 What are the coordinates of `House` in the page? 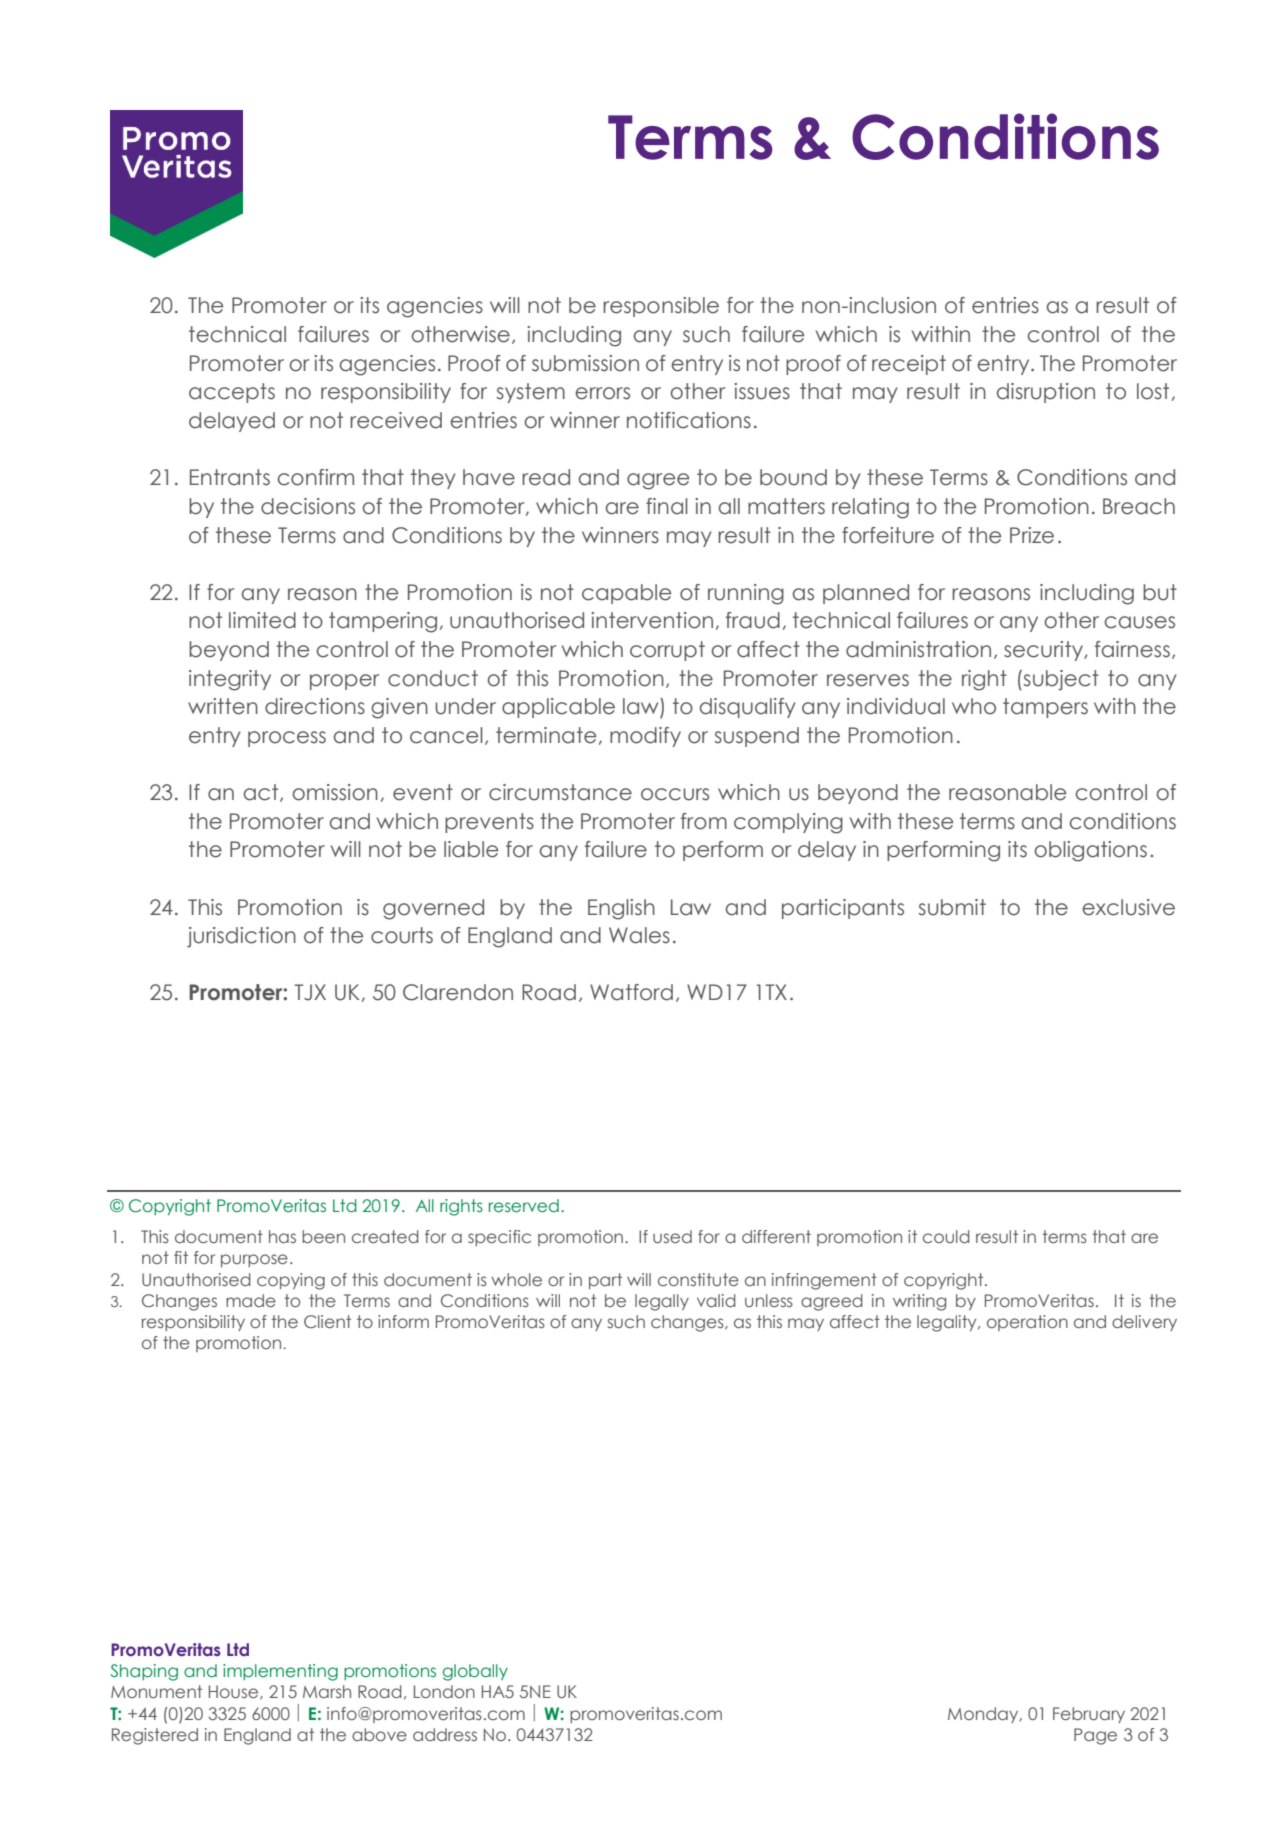 It's located at (235, 1692).
